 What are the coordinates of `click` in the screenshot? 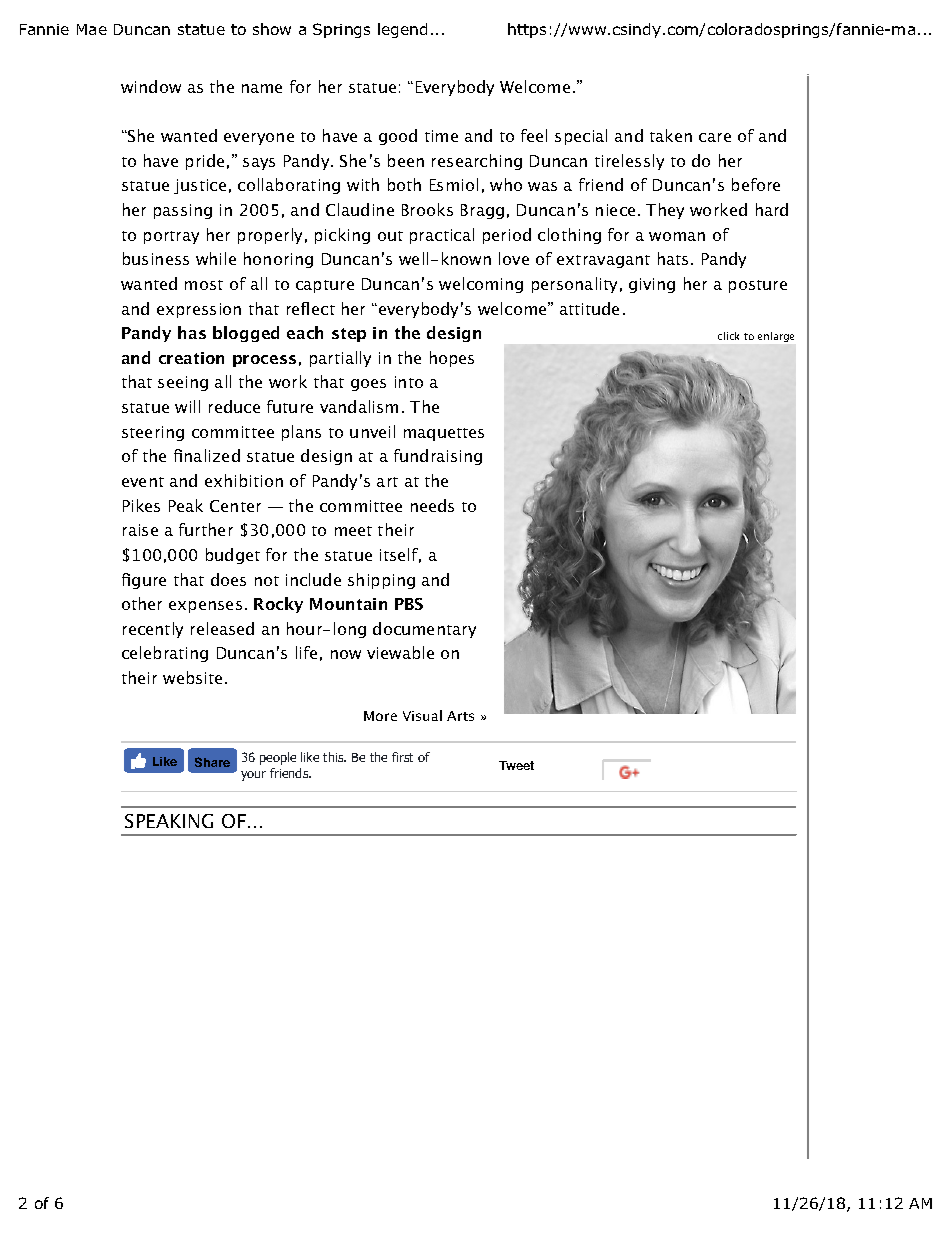 It's located at (728, 336).
